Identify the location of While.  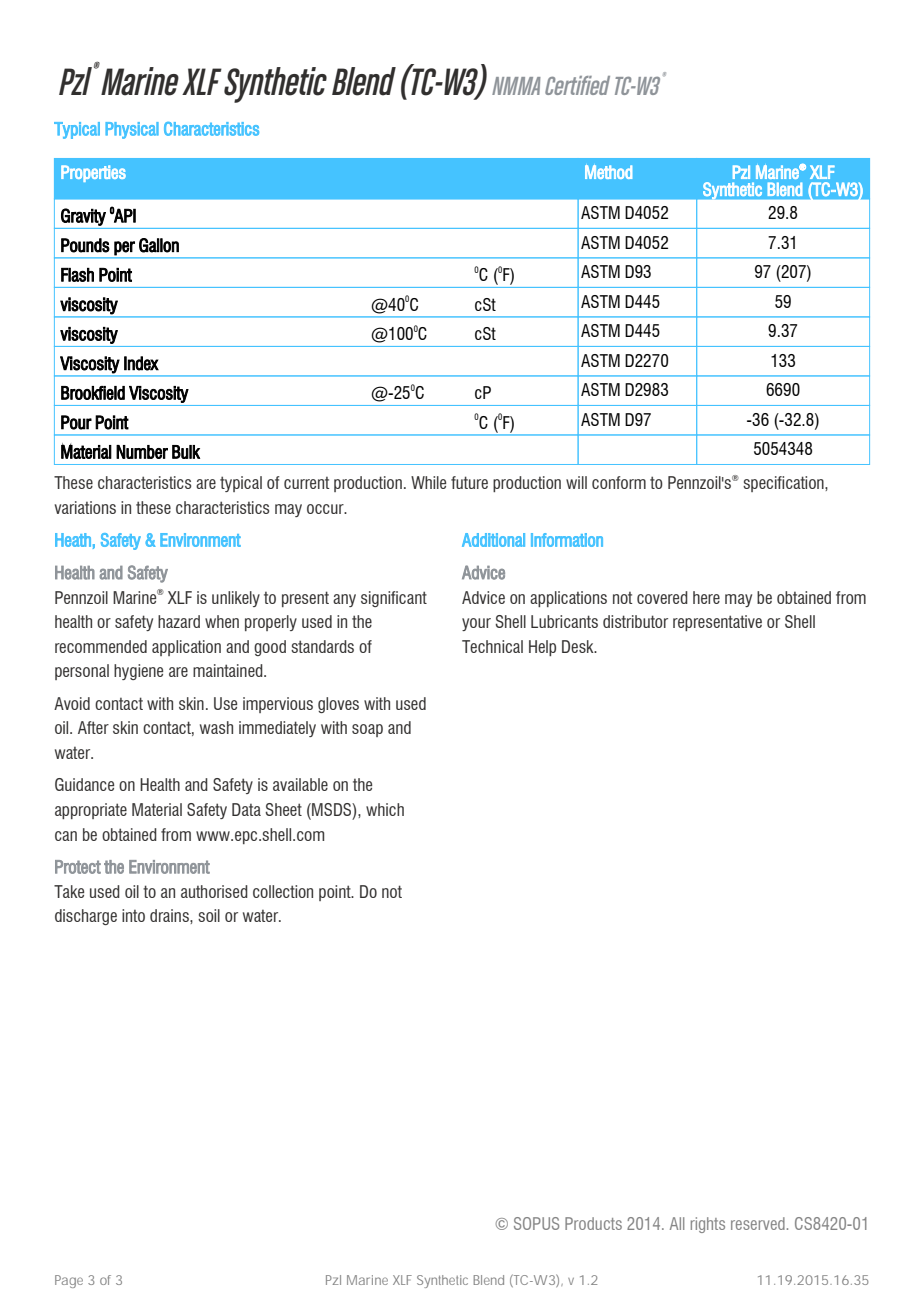
(428, 482).
